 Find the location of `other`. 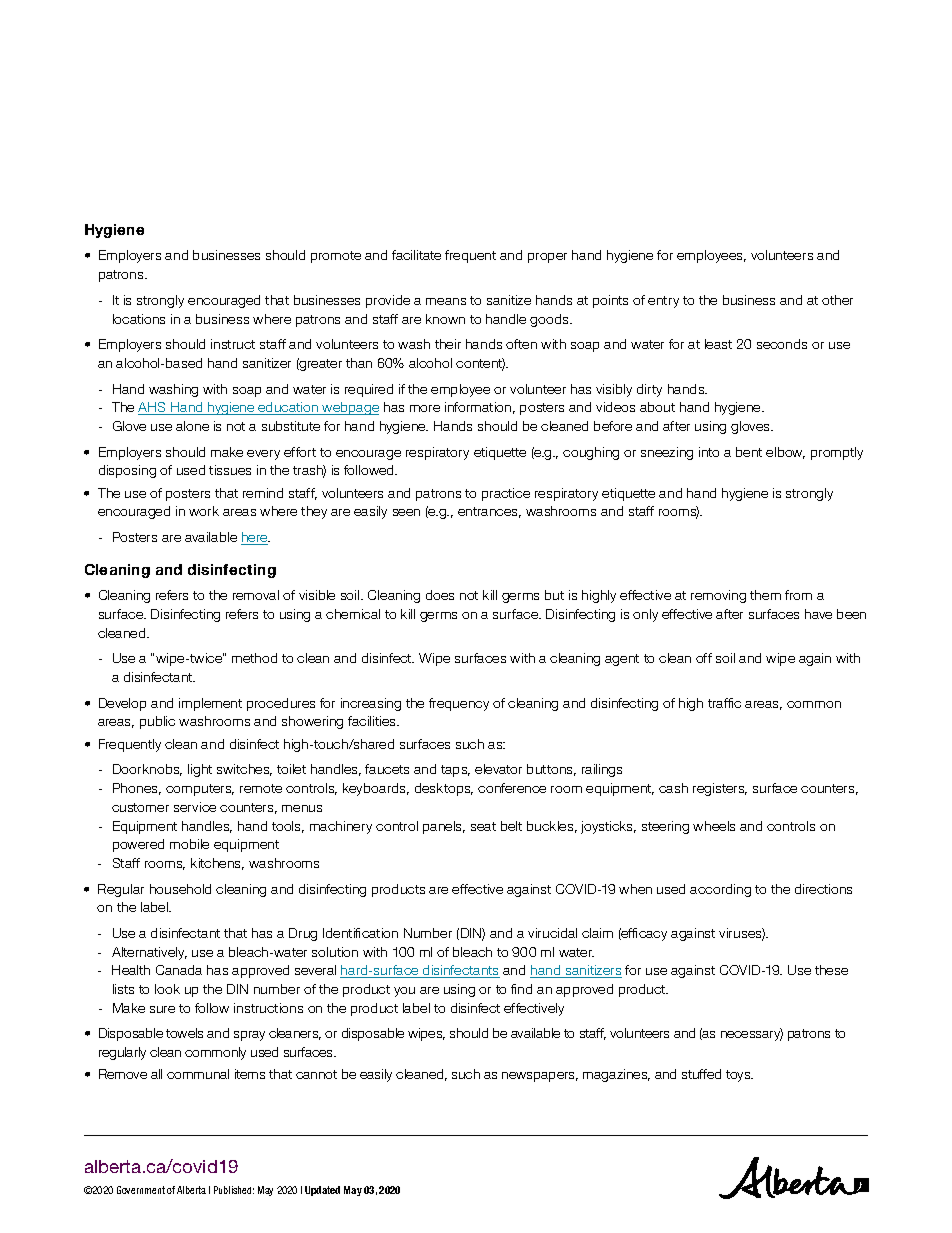

other is located at coordinates (837, 300).
